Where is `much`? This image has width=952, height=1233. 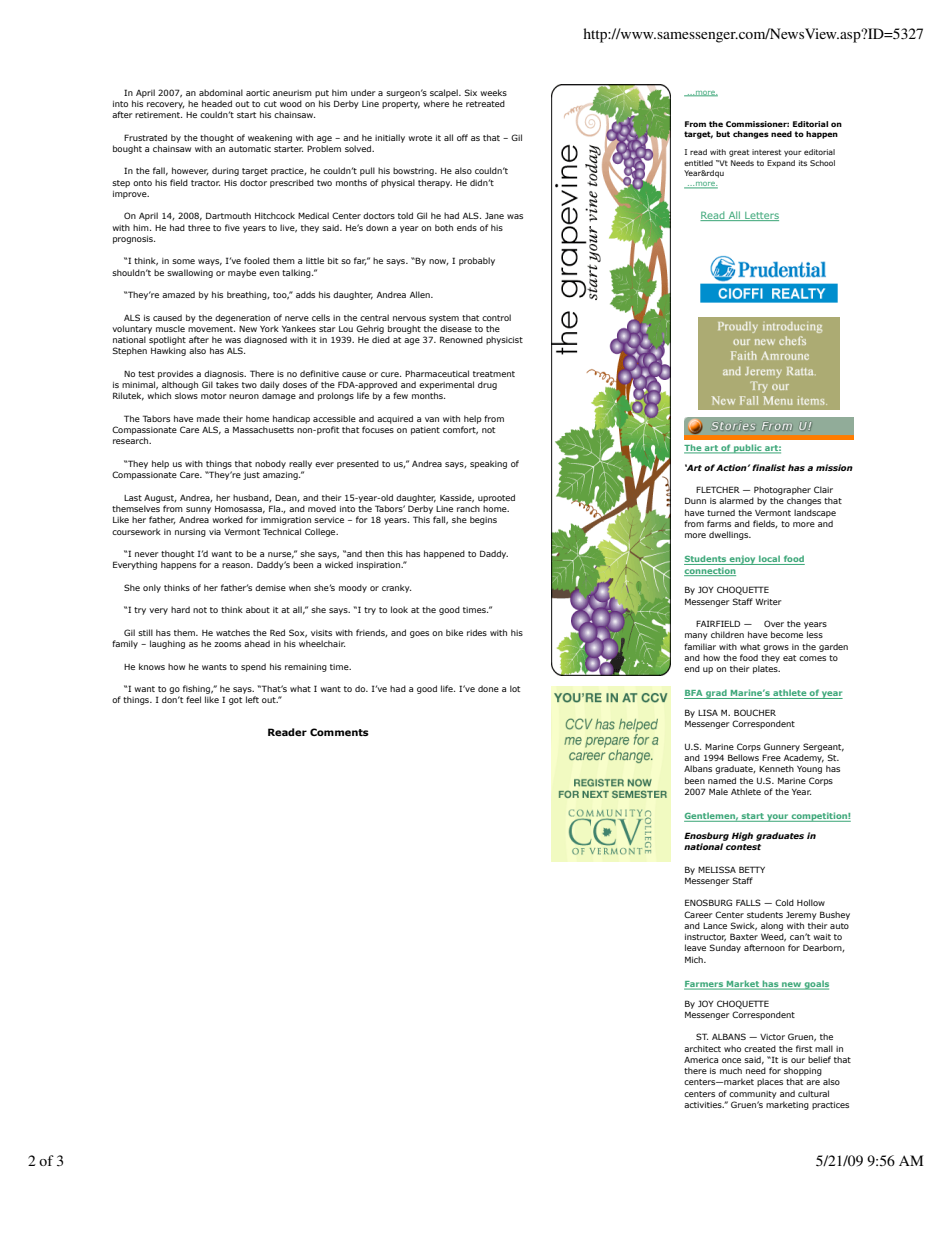
much is located at coordinates (731, 1070).
